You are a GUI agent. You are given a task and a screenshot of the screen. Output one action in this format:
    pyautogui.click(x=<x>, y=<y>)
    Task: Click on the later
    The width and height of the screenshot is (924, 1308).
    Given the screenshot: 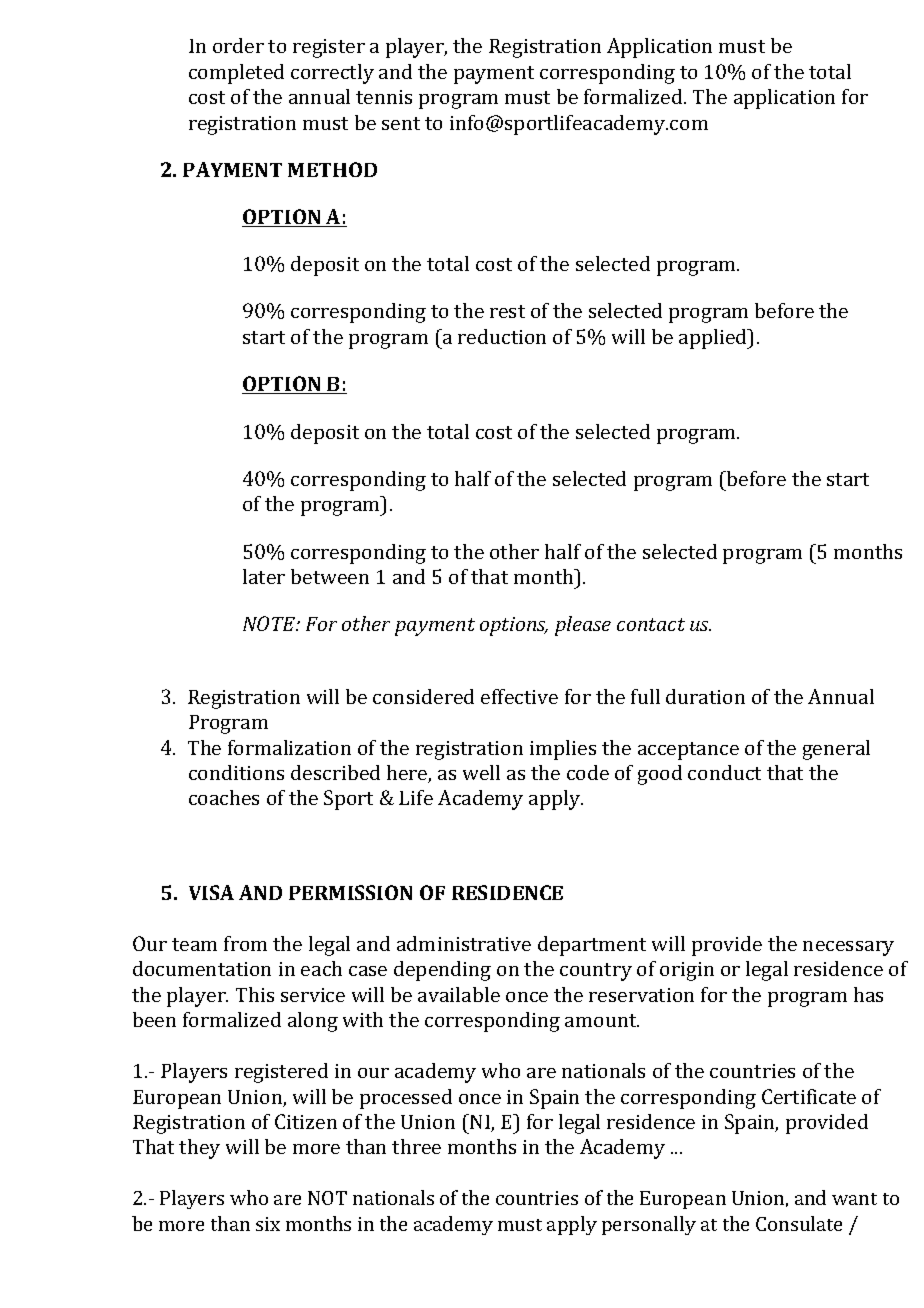 What is the action you would take?
    pyautogui.click(x=264, y=576)
